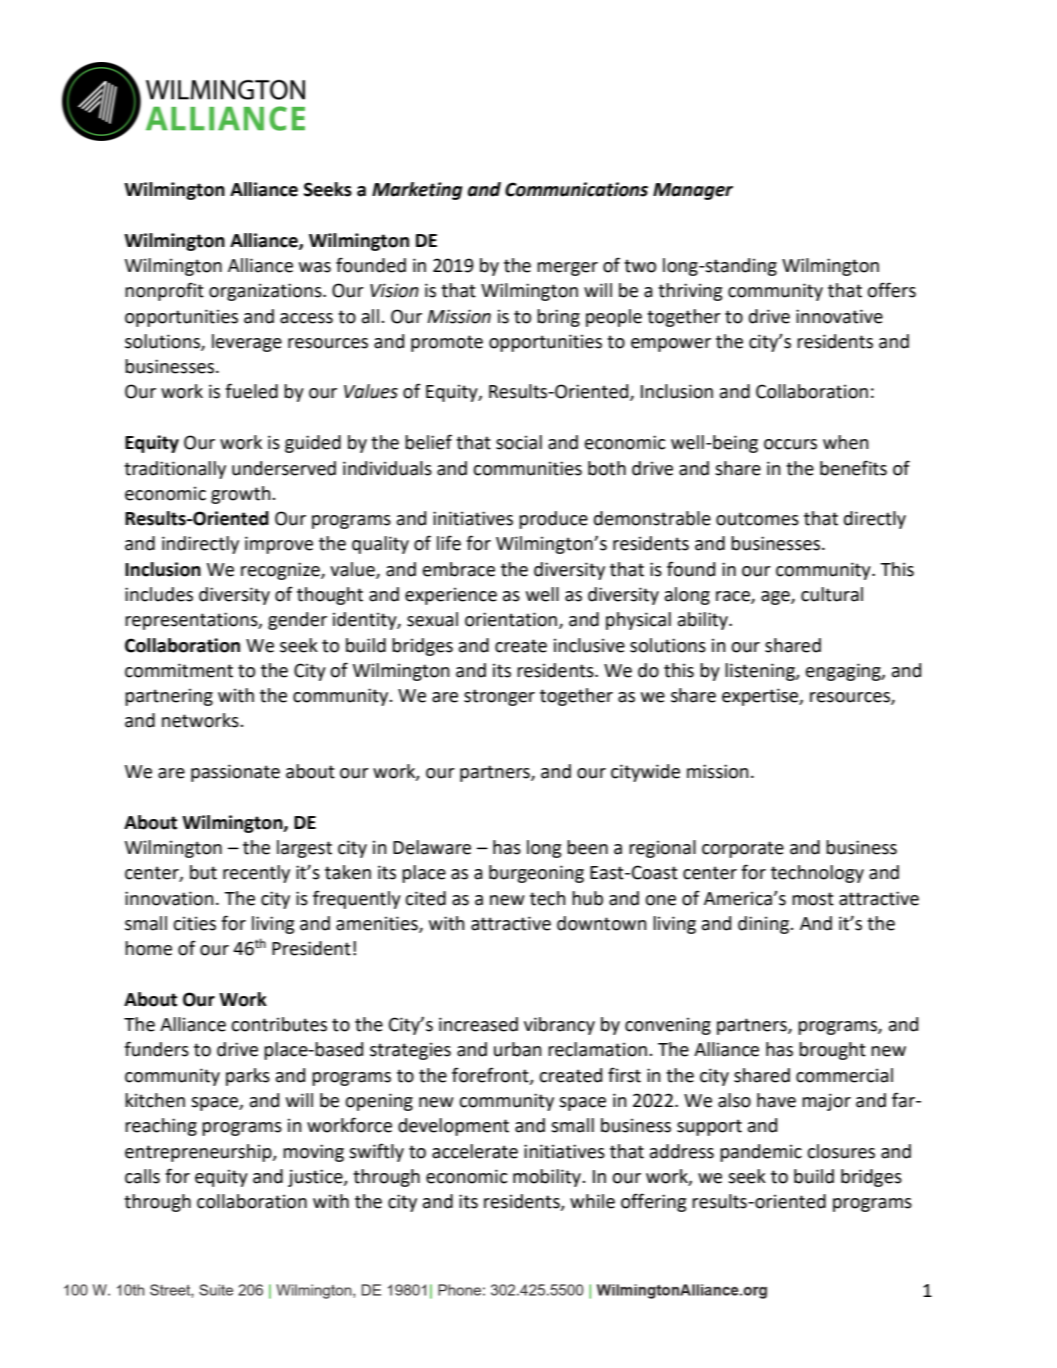  I want to click on mobility, so click(548, 1178).
